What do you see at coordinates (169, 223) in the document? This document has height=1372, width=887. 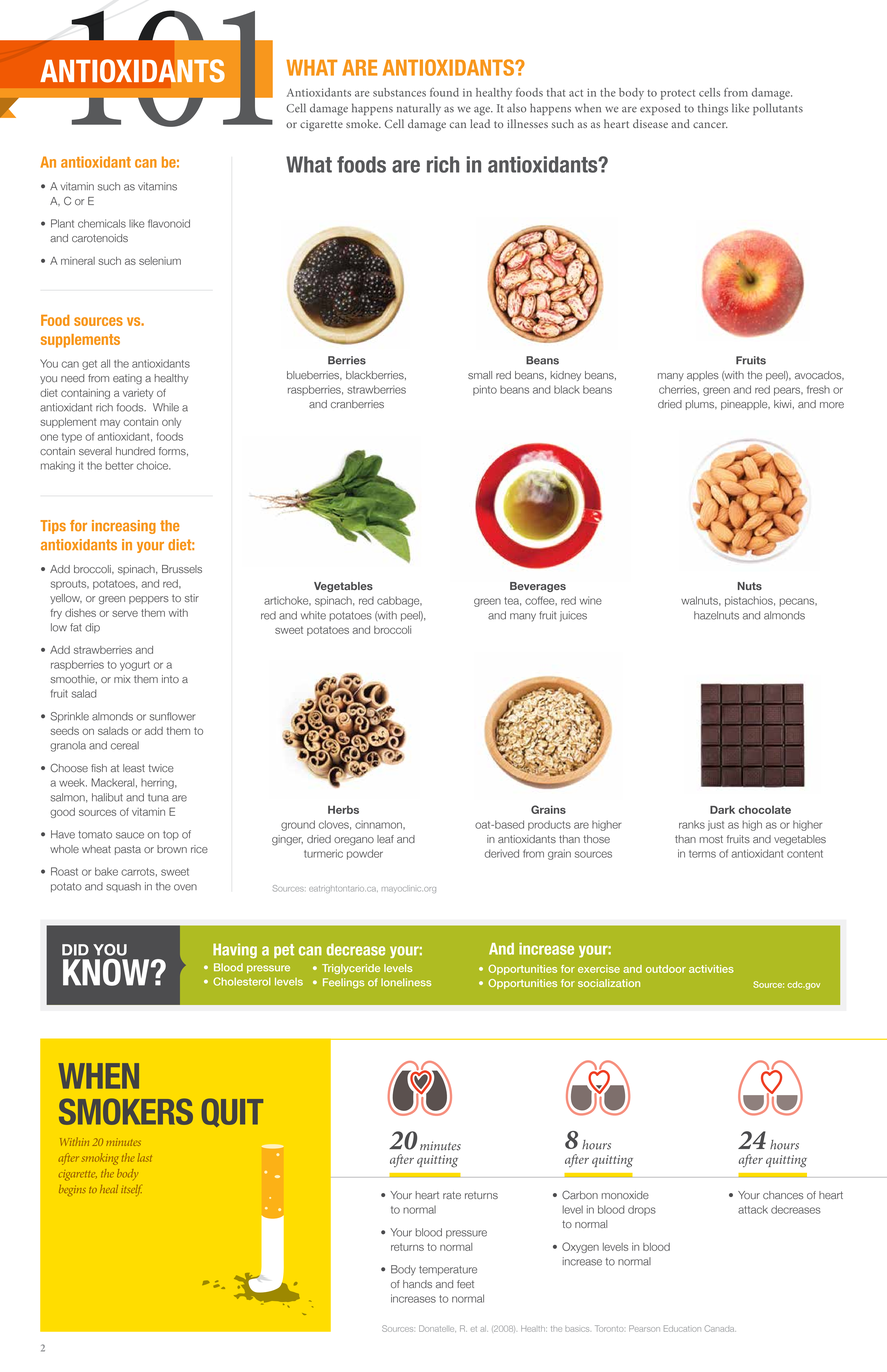 I see `flavonoid` at bounding box center [169, 223].
